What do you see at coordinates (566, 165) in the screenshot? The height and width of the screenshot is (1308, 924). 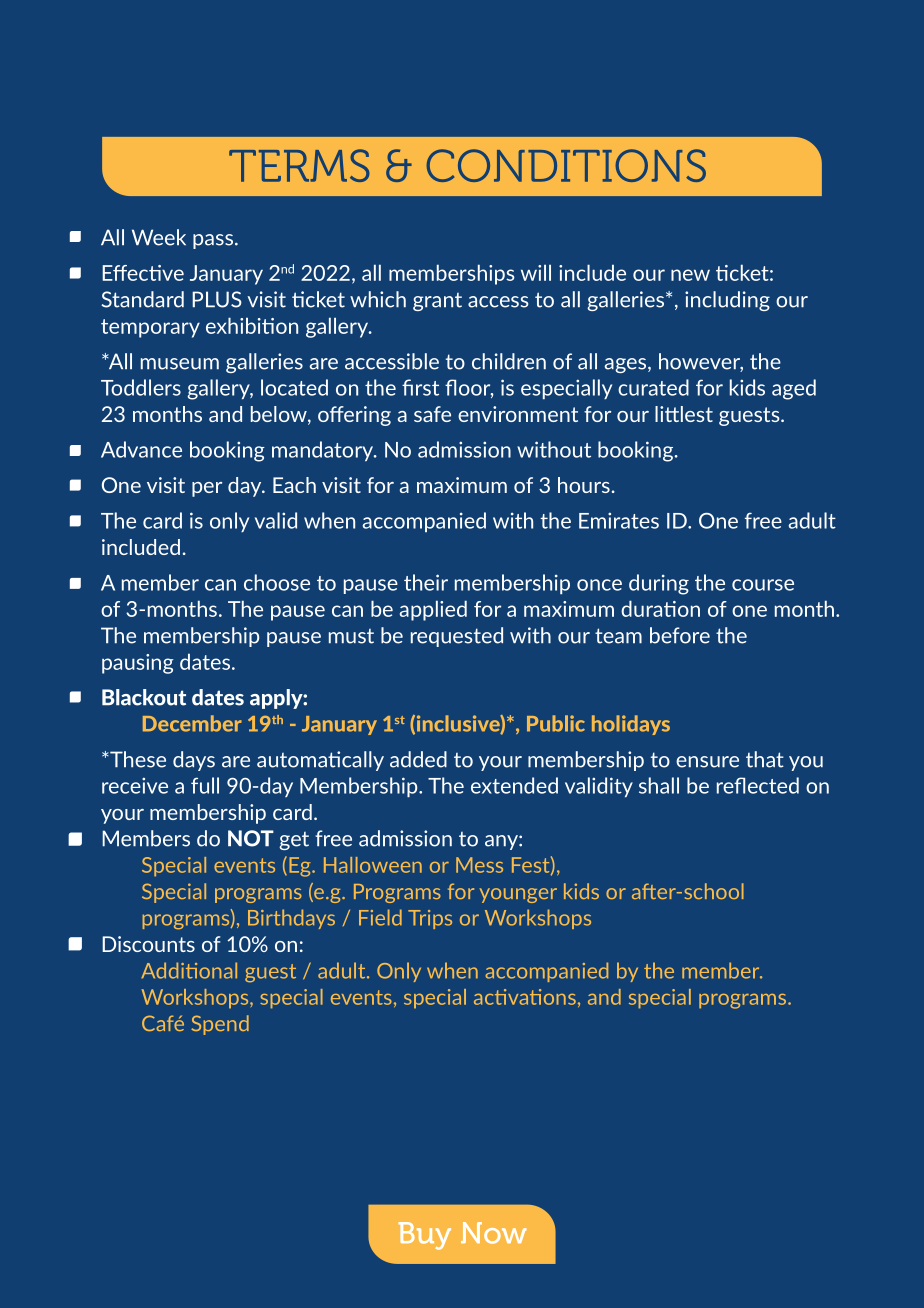 I see `CONDITIONS` at bounding box center [566, 165].
